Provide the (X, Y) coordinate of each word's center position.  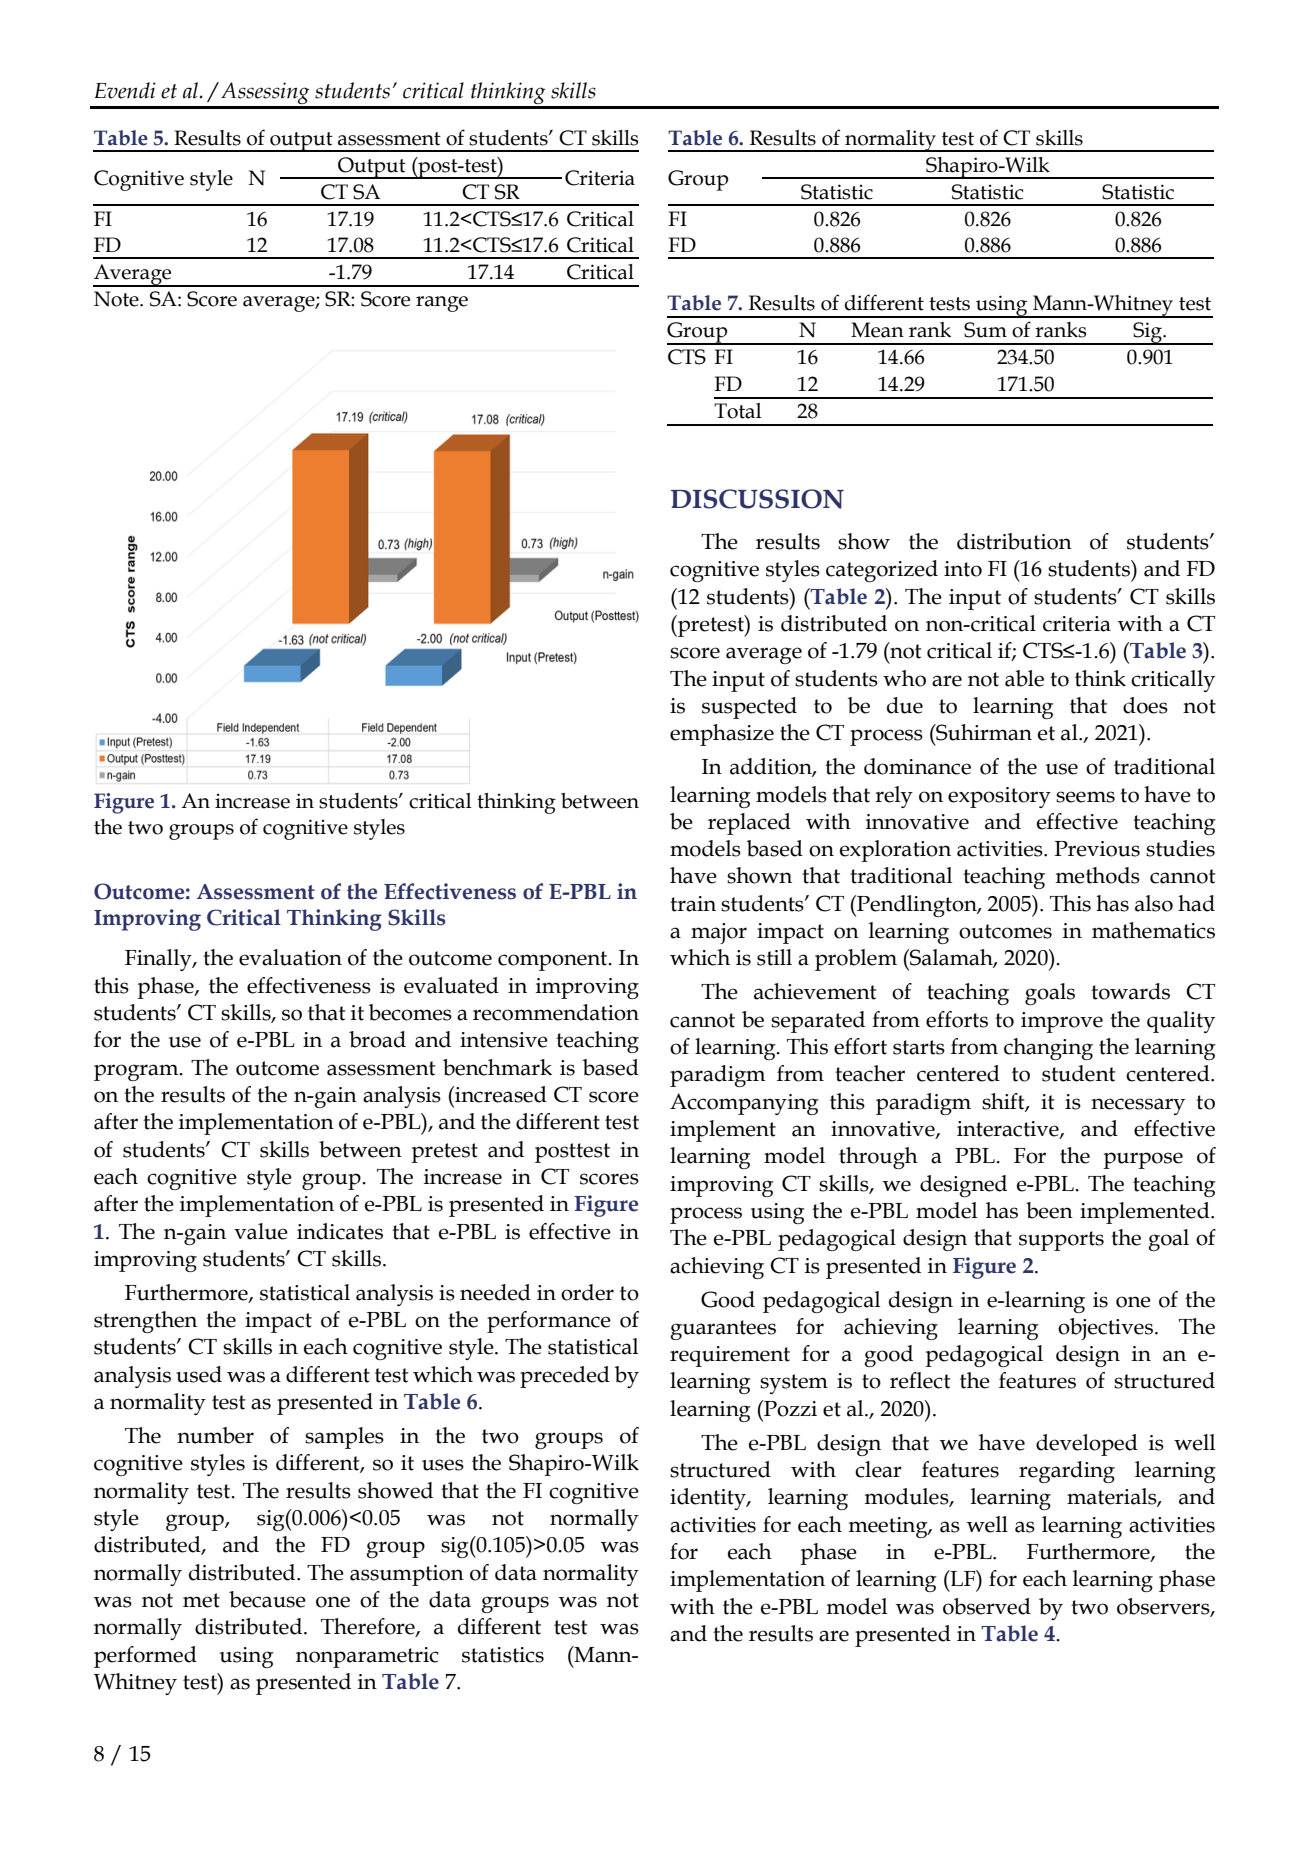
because (267, 1599)
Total (738, 411)
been (1049, 1210)
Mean (877, 330)
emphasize (722, 735)
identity (709, 1499)
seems (1085, 797)
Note (117, 299)
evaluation (290, 957)
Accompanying (744, 1104)
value (261, 1231)
